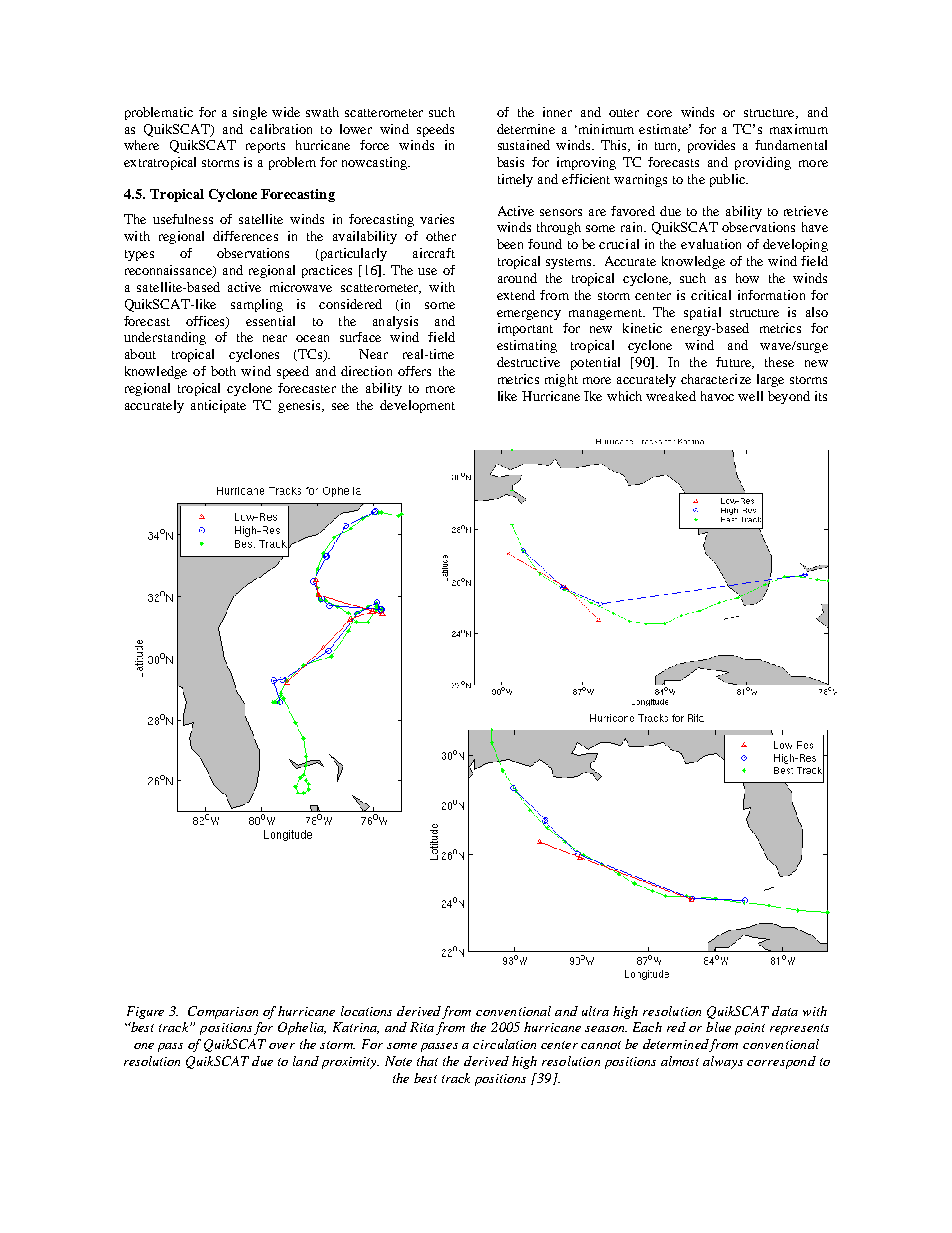 Image resolution: width=952 pixels, height=1233 pixels. I want to click on development, so click(417, 406).
